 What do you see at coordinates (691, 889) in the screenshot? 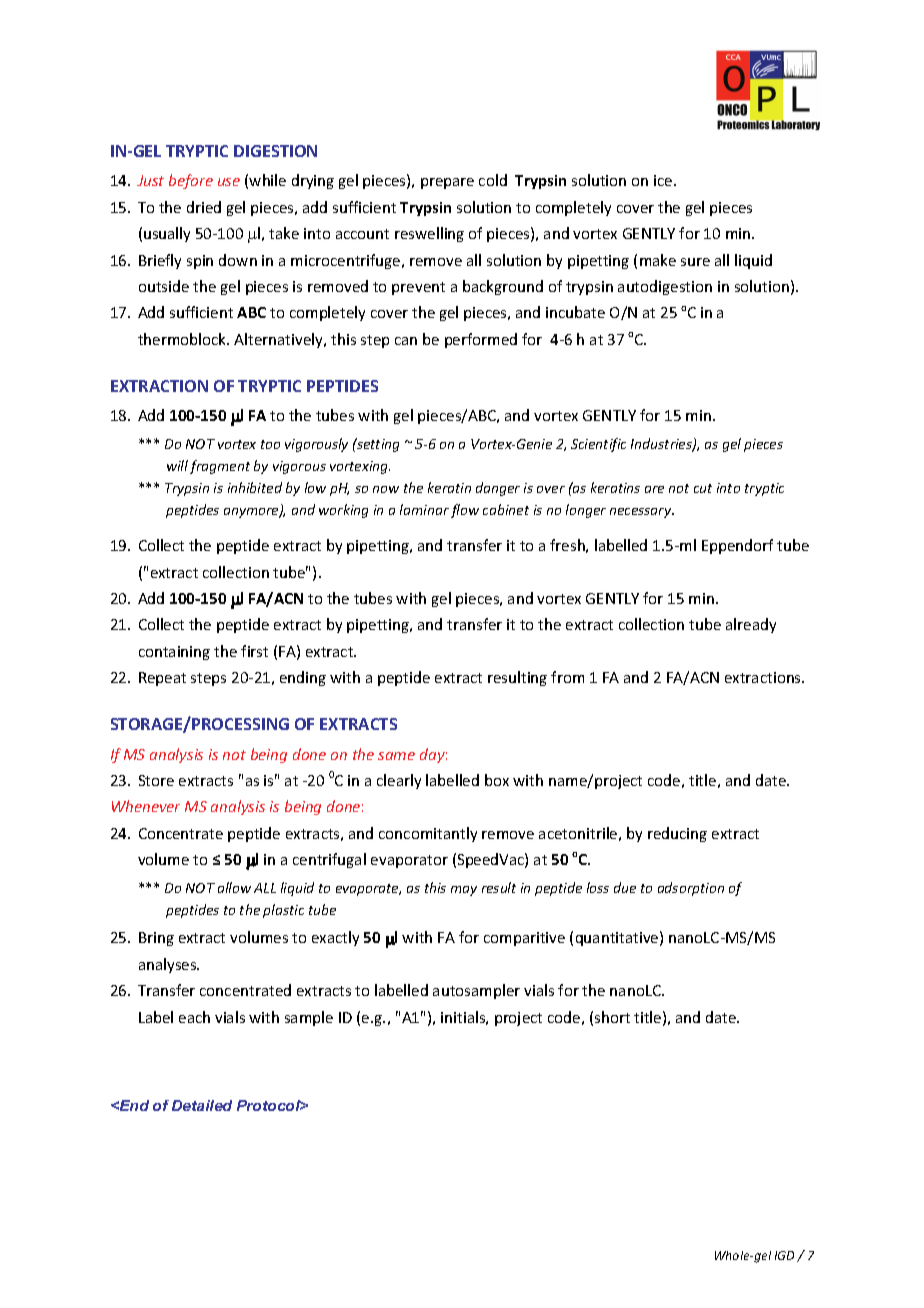
I see `adsorption` at bounding box center [691, 889].
